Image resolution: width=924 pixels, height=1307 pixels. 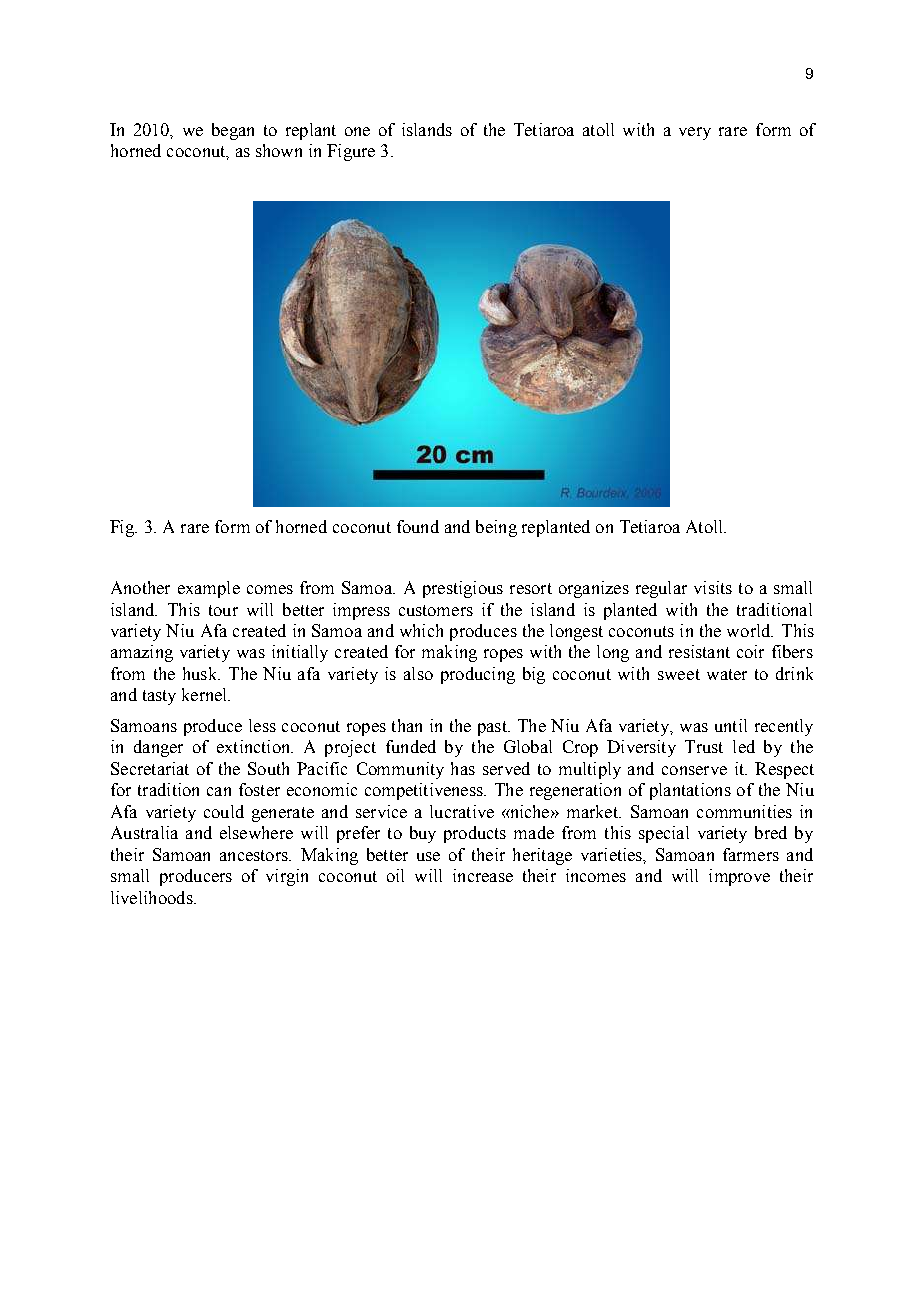 What do you see at coordinates (209, 589) in the screenshot?
I see `example` at bounding box center [209, 589].
